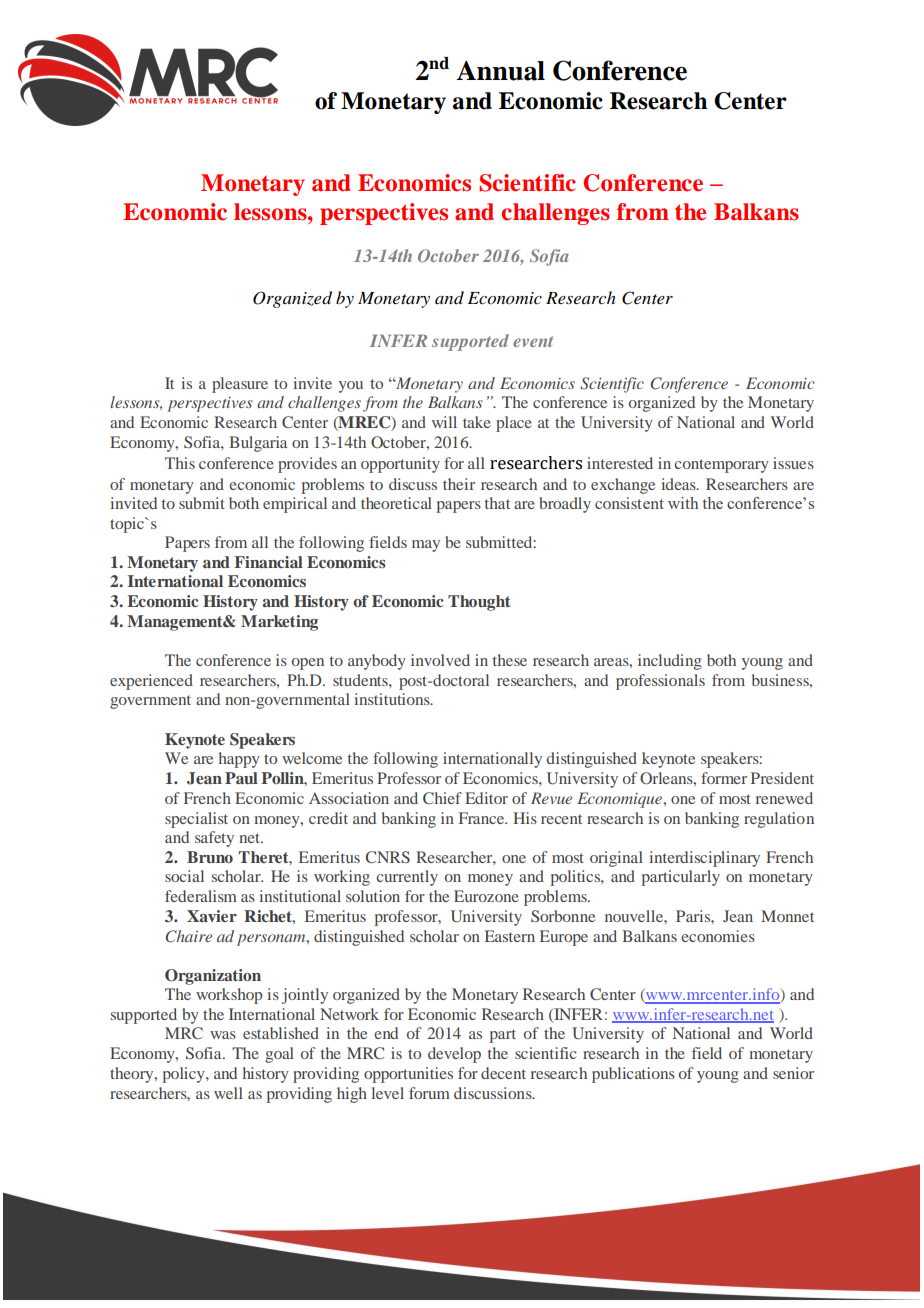  Describe the element at coordinates (721, 466) in the image. I see `contemporary` at that location.
